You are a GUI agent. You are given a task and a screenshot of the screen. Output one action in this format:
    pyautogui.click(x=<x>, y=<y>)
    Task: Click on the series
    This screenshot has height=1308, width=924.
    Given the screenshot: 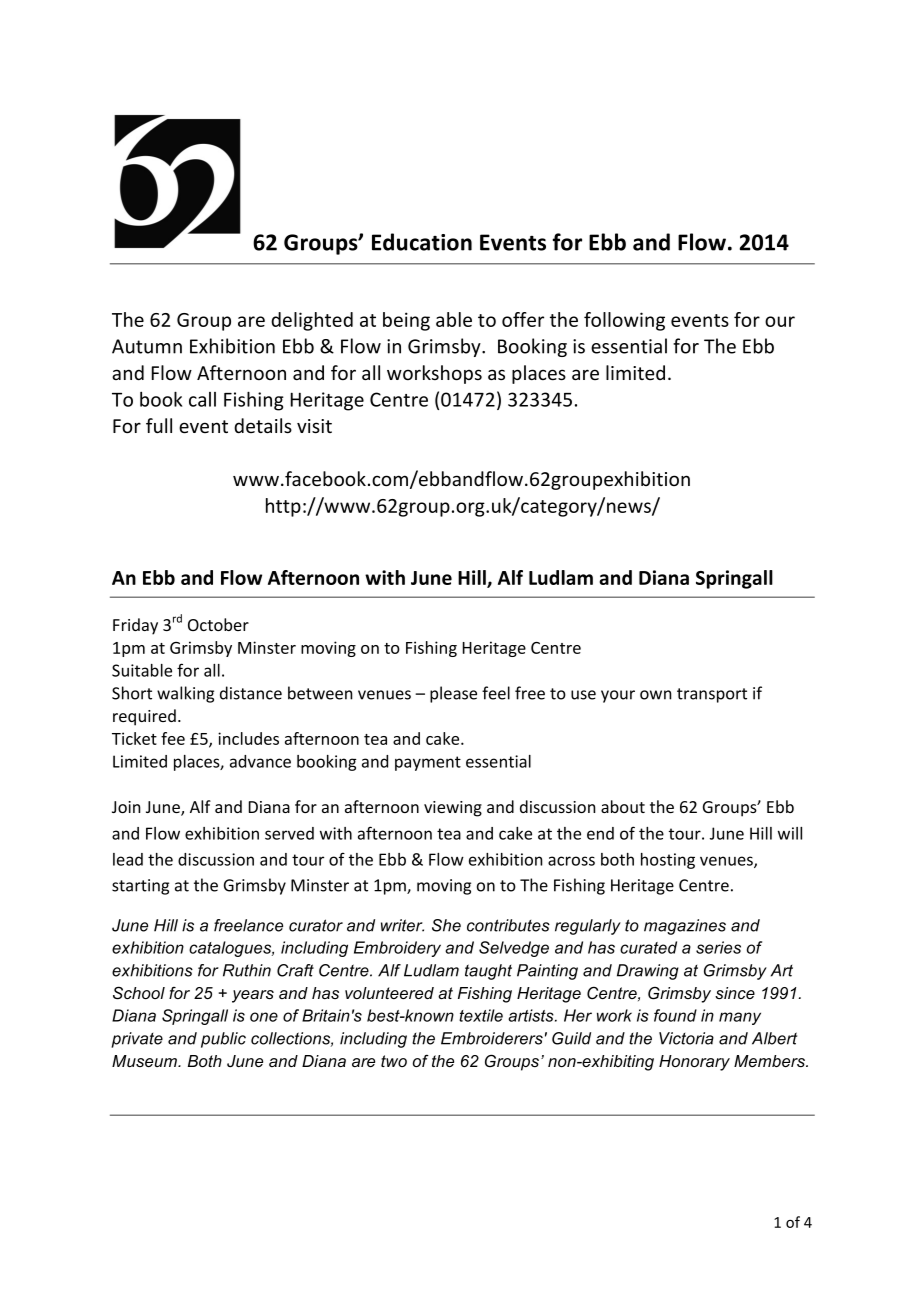 What is the action you would take?
    pyautogui.click(x=718, y=947)
